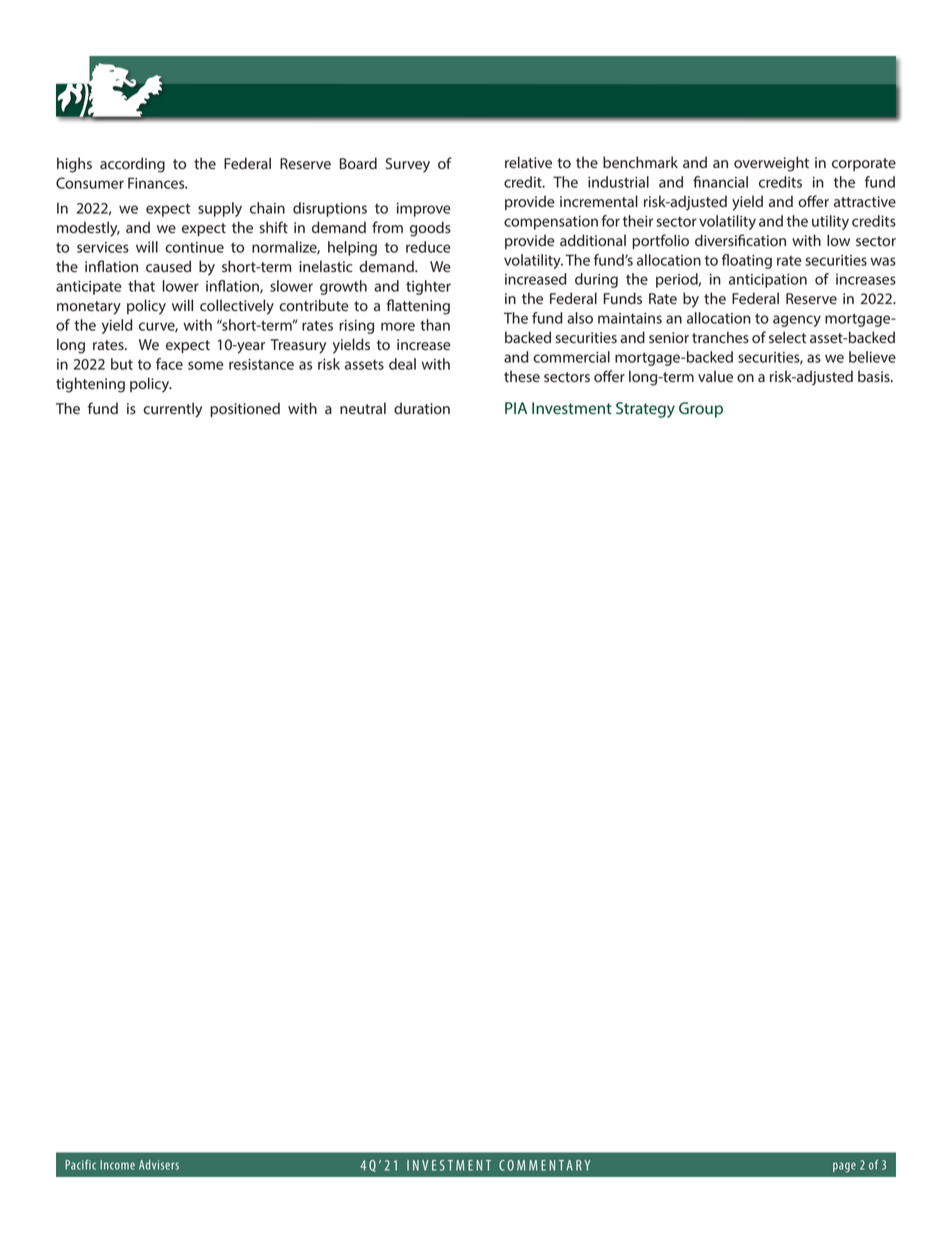 The width and height of the image is (952, 1233). Describe the element at coordinates (844, 1167) in the image. I see `page` at that location.
